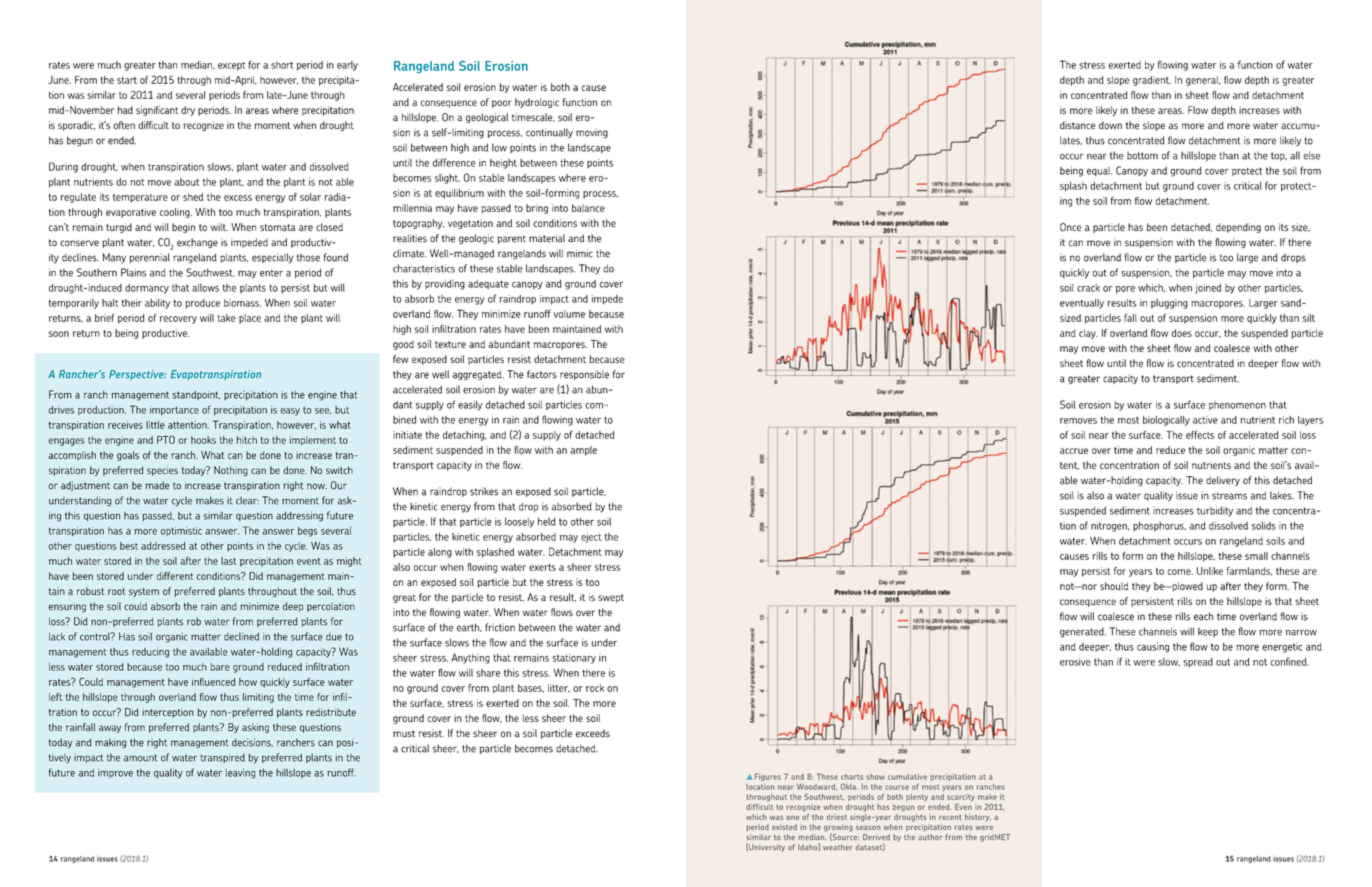 The width and height of the image is (1372, 887). I want to click on swept, so click(611, 598).
